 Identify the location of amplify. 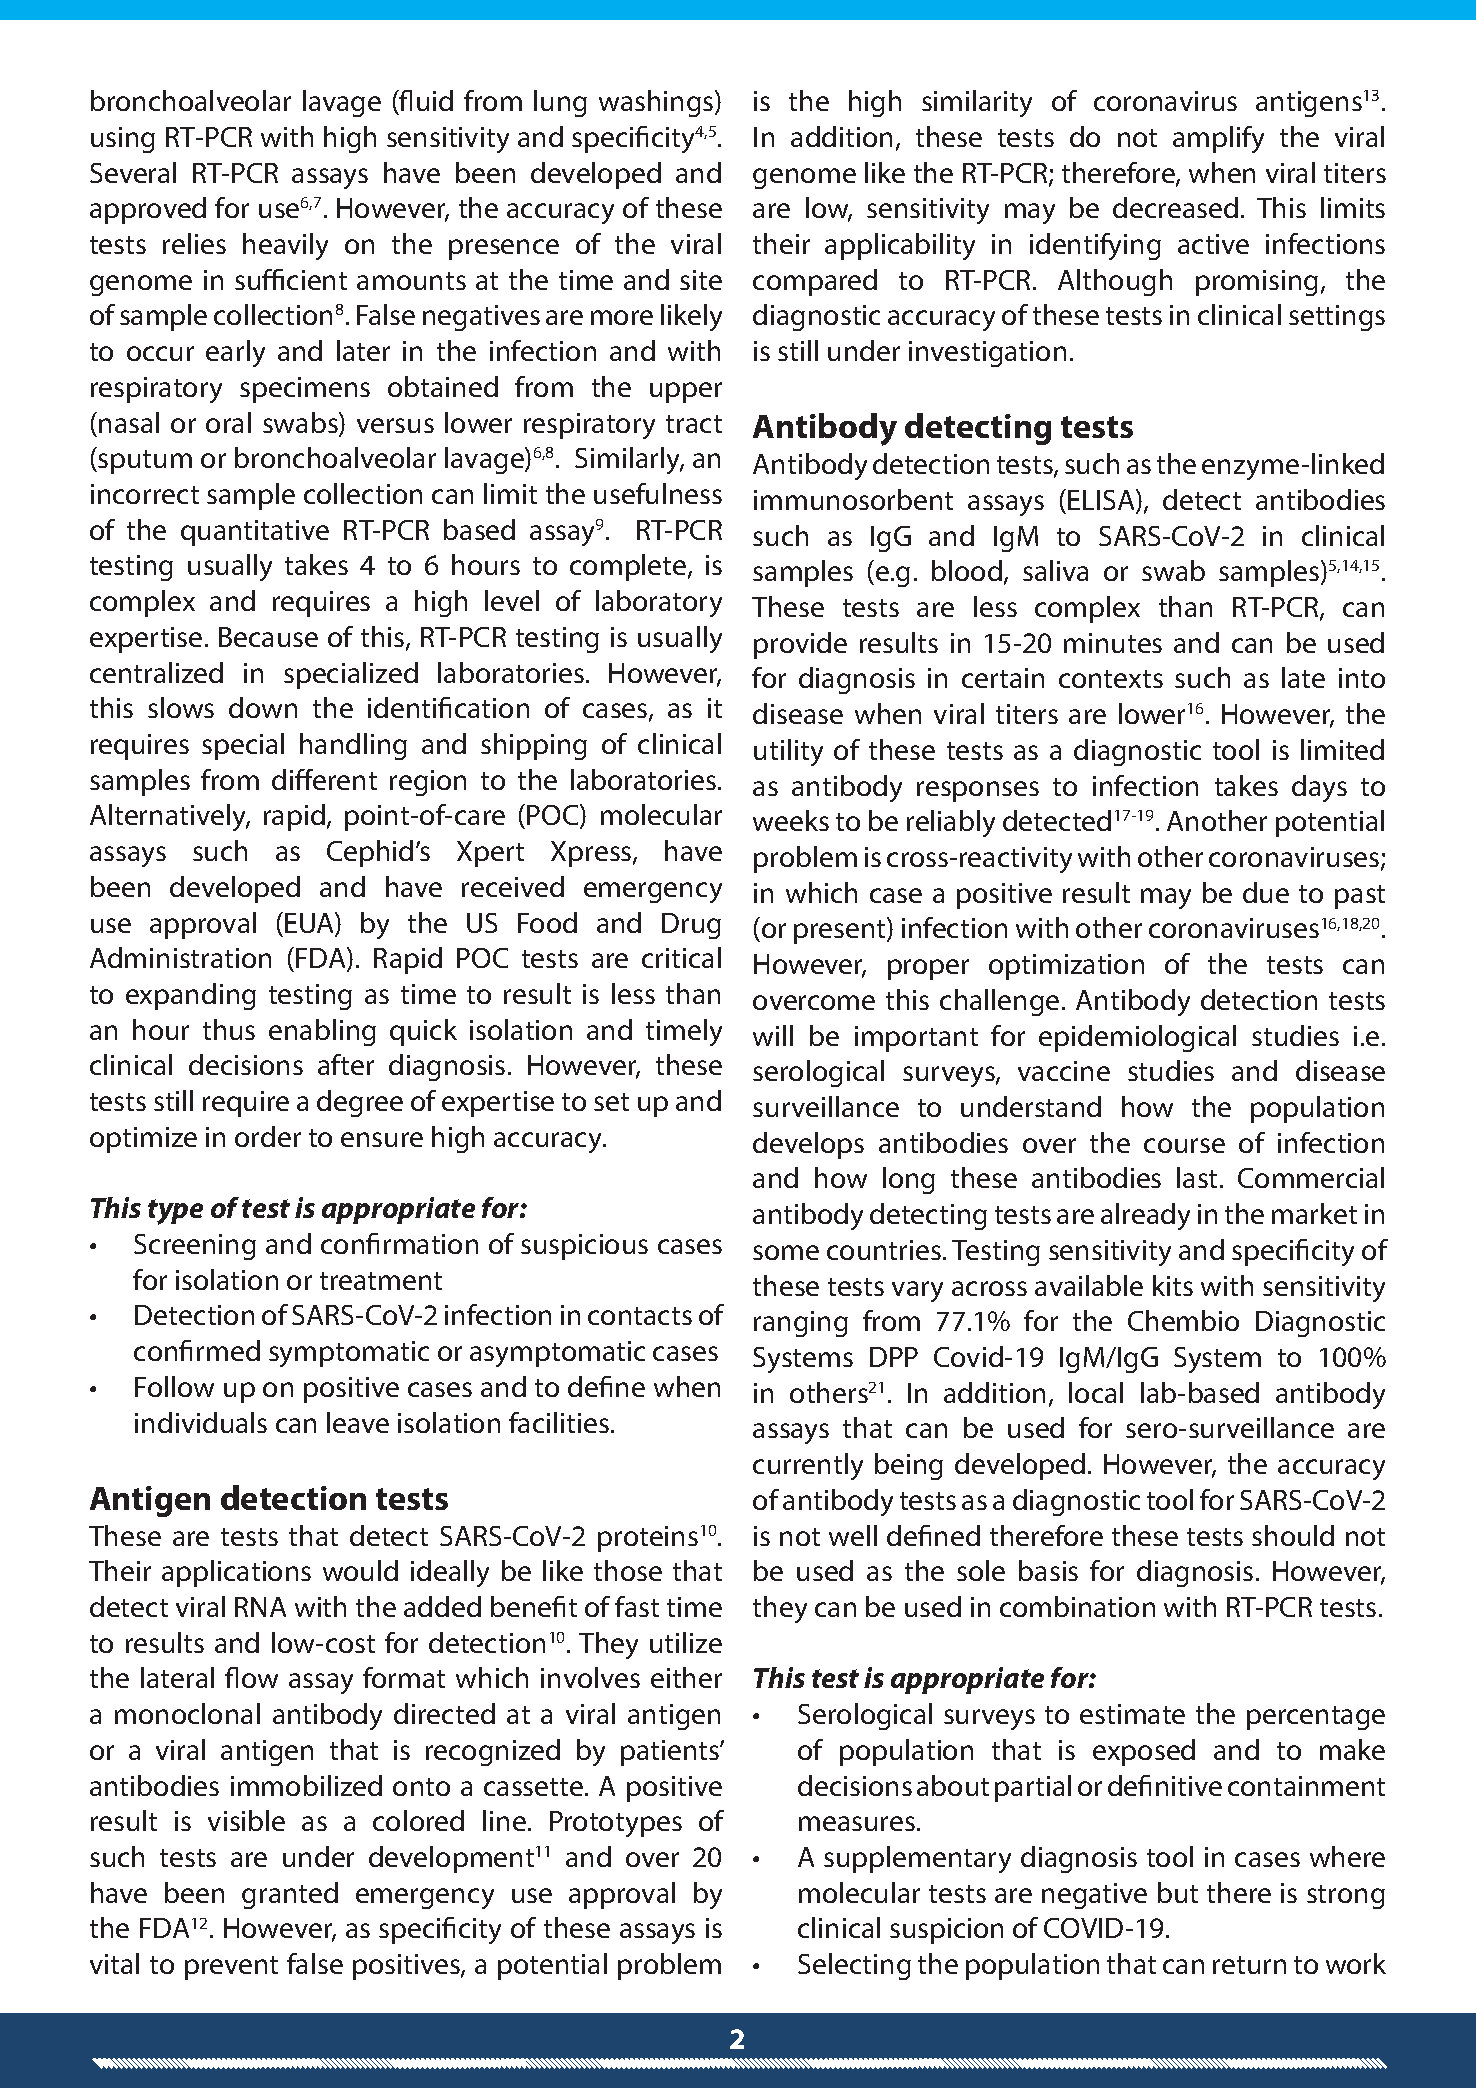
(1218, 139).
